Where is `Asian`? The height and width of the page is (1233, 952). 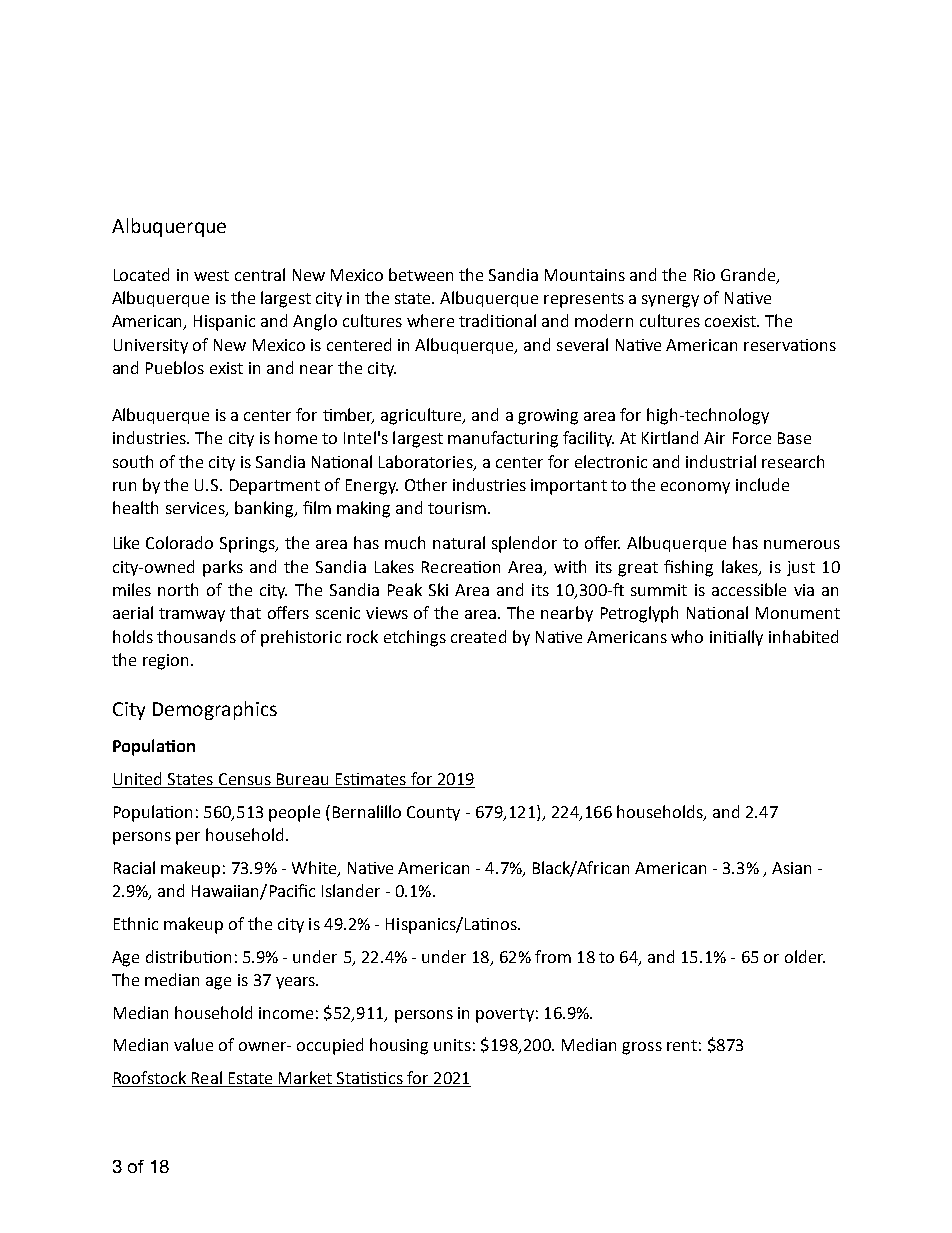
Asian is located at coordinates (791, 868).
